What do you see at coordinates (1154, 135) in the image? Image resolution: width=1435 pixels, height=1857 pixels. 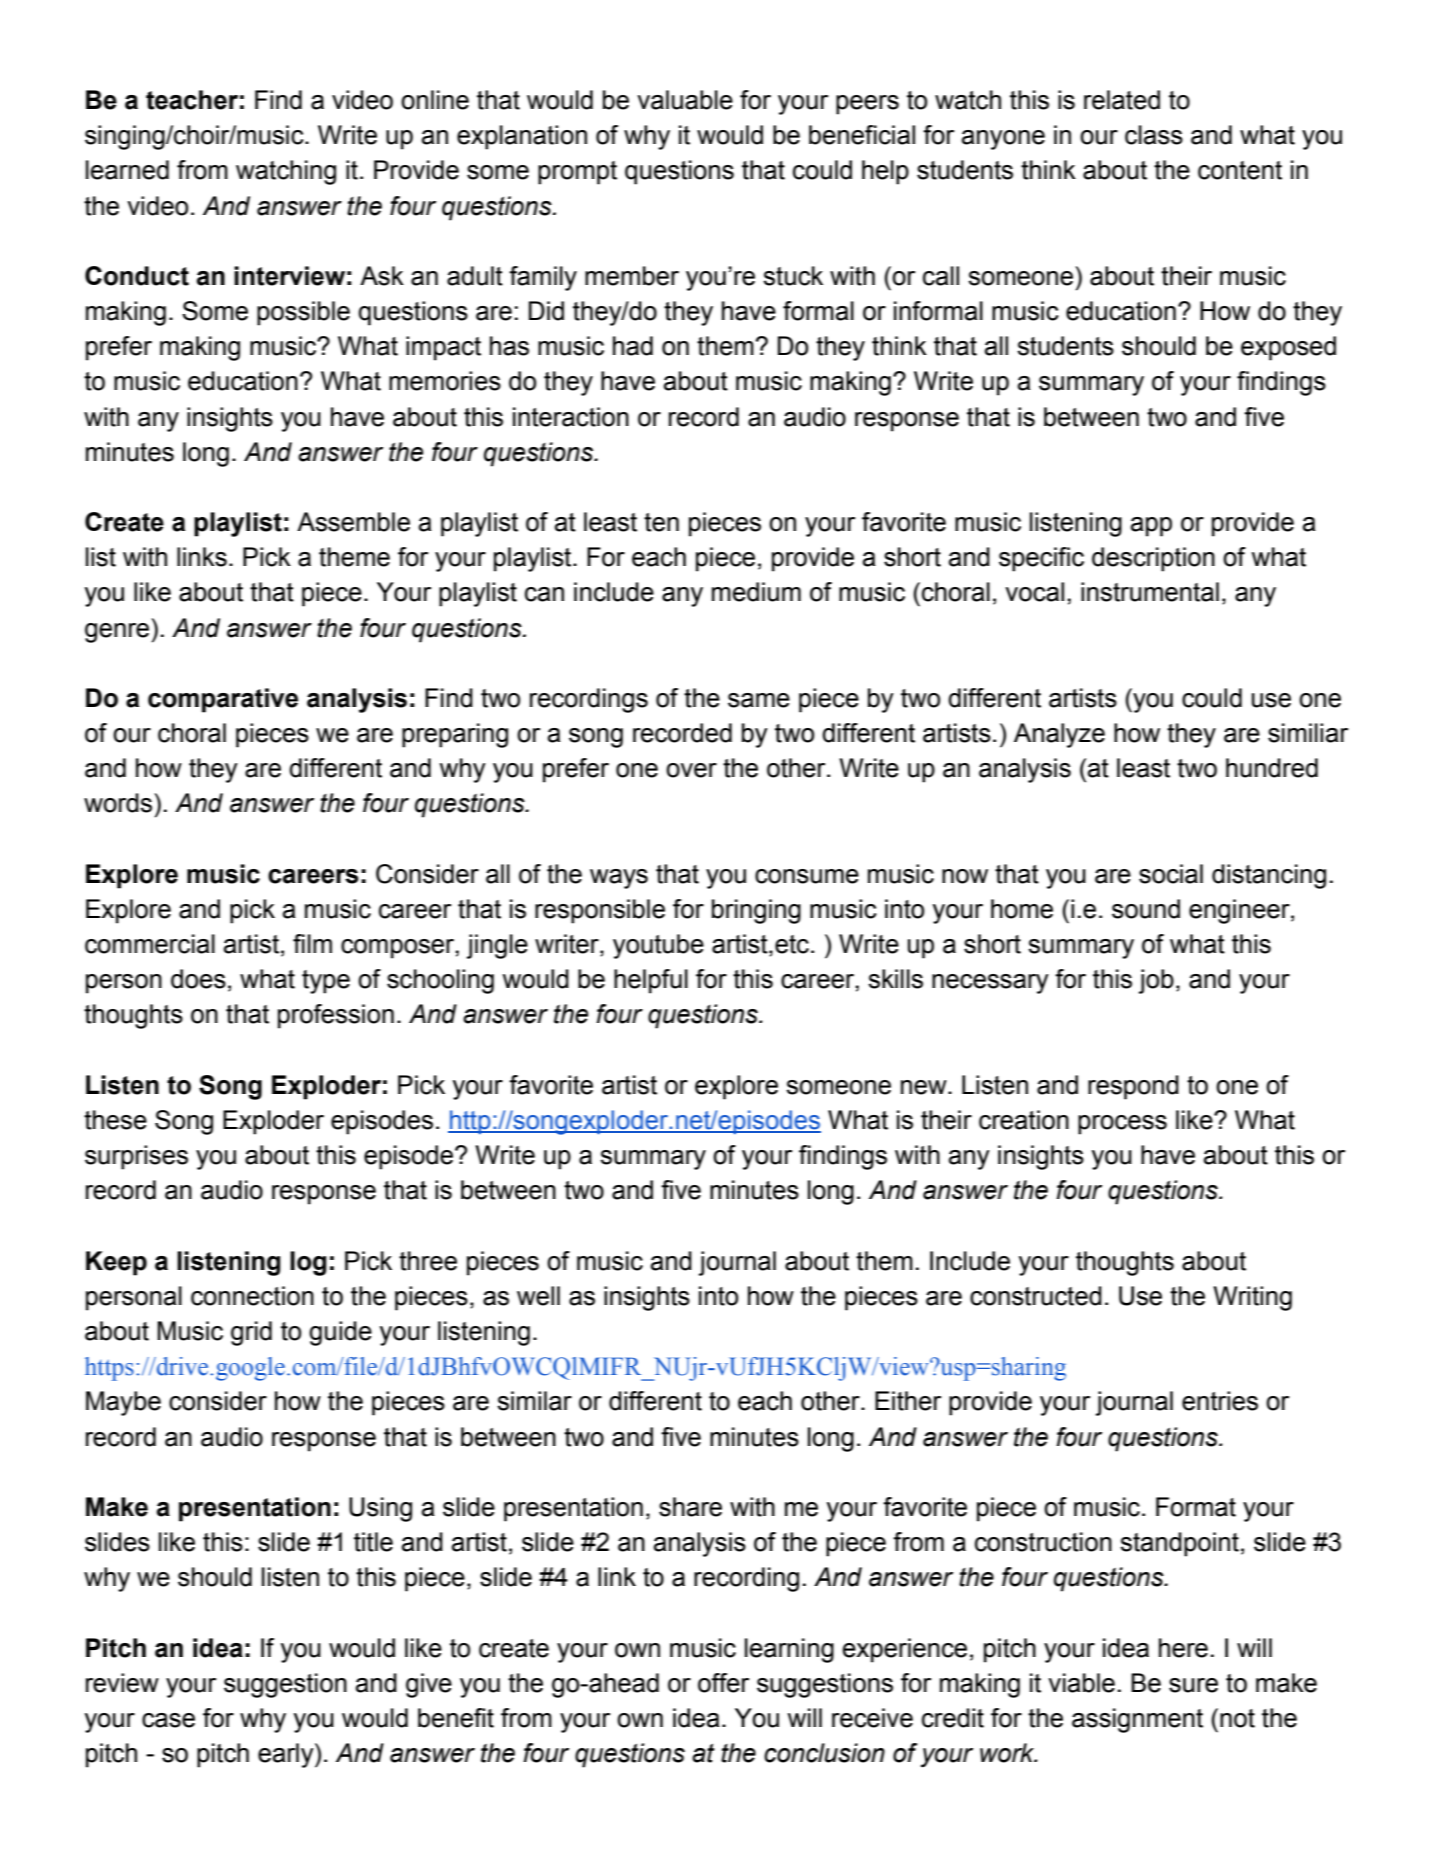 I see `class` at bounding box center [1154, 135].
